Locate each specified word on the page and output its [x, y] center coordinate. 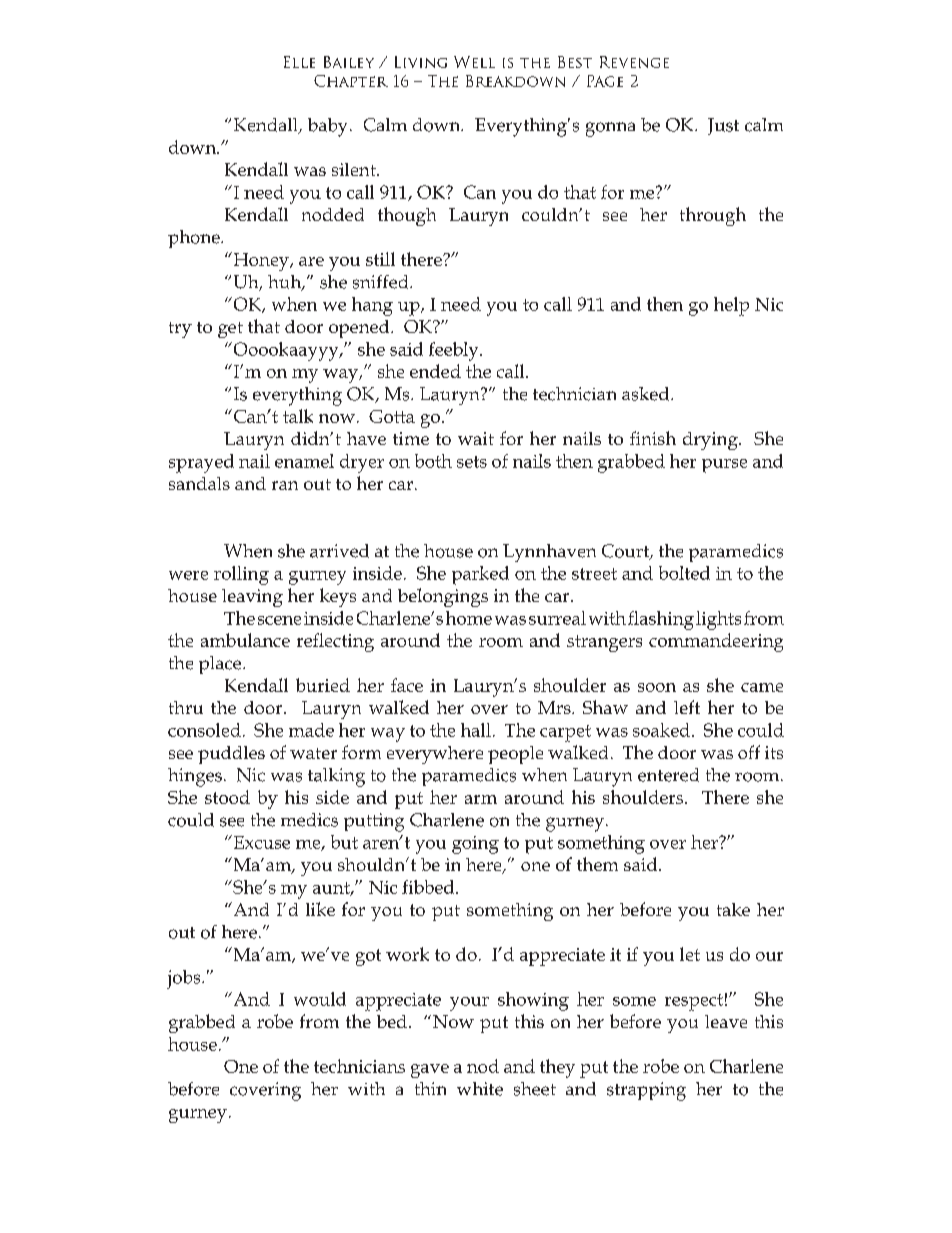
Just [723, 126]
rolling [241, 575]
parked [480, 575]
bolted [684, 573]
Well [474, 62]
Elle [299, 62]
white [480, 1089]
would [320, 999]
